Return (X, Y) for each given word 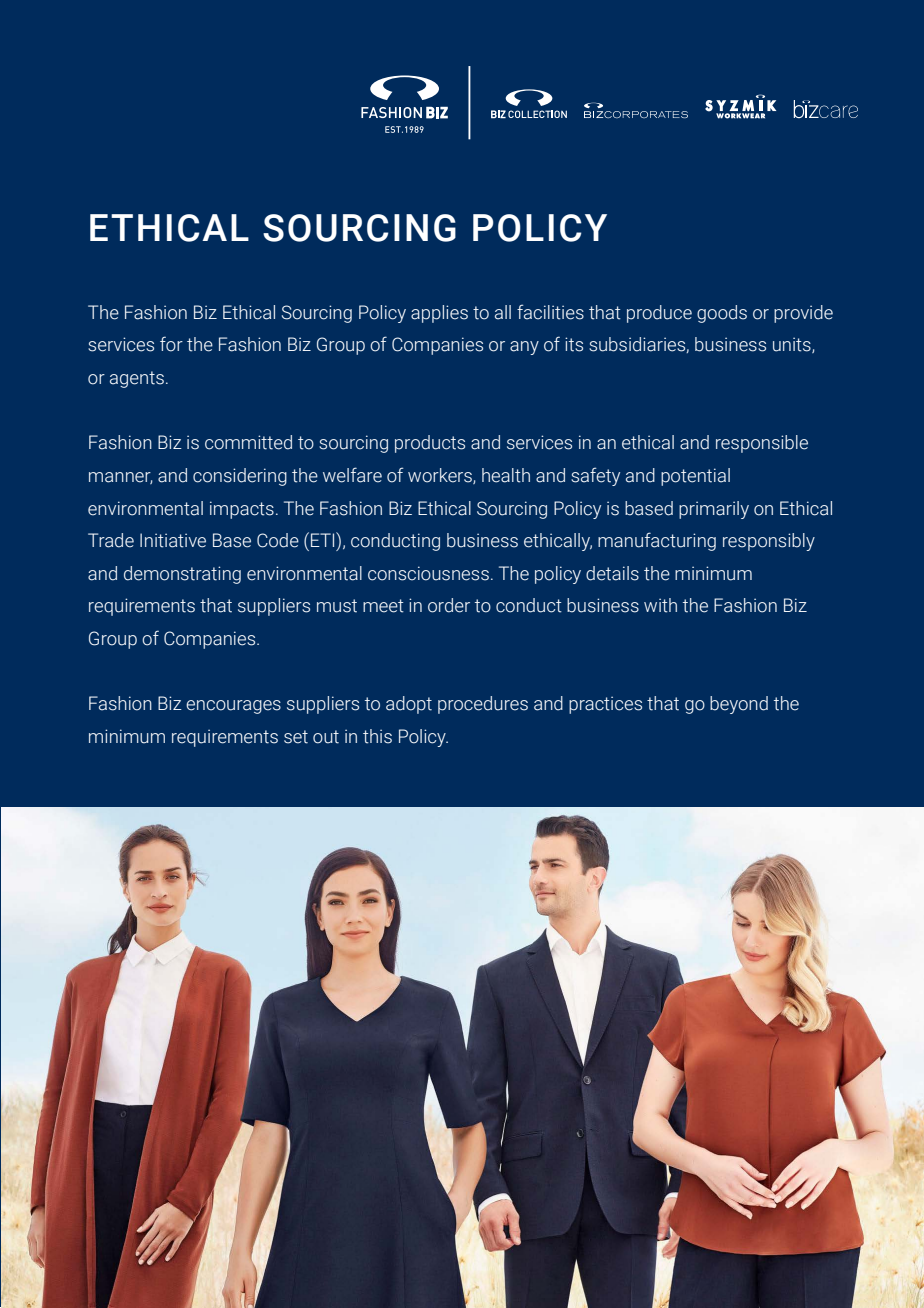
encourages (233, 707)
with (660, 605)
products (430, 444)
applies (439, 314)
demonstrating (182, 575)
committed (248, 442)
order (449, 605)
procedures (483, 705)
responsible (762, 444)
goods (722, 314)
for (171, 344)
